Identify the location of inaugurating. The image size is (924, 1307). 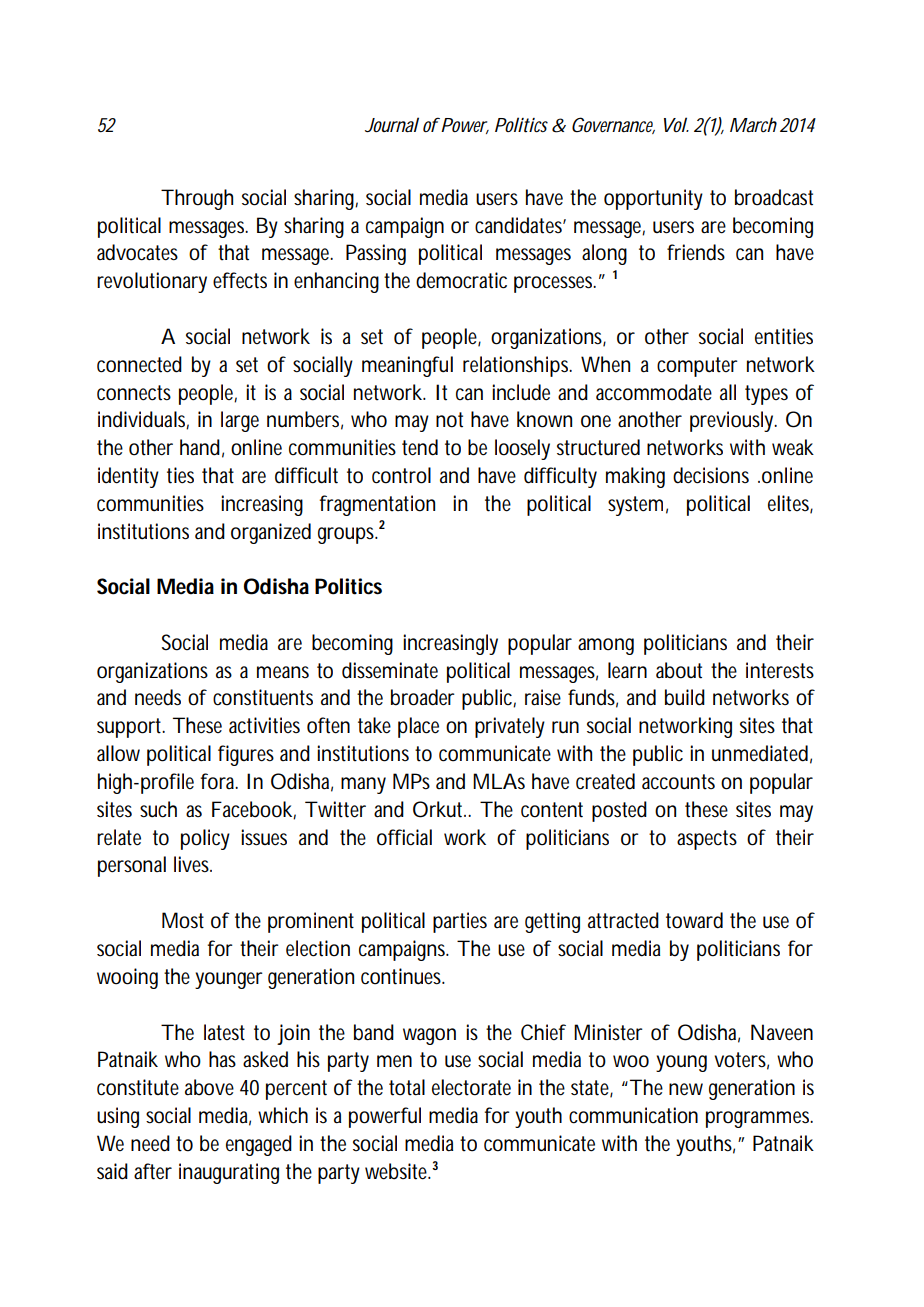
(229, 1173).
